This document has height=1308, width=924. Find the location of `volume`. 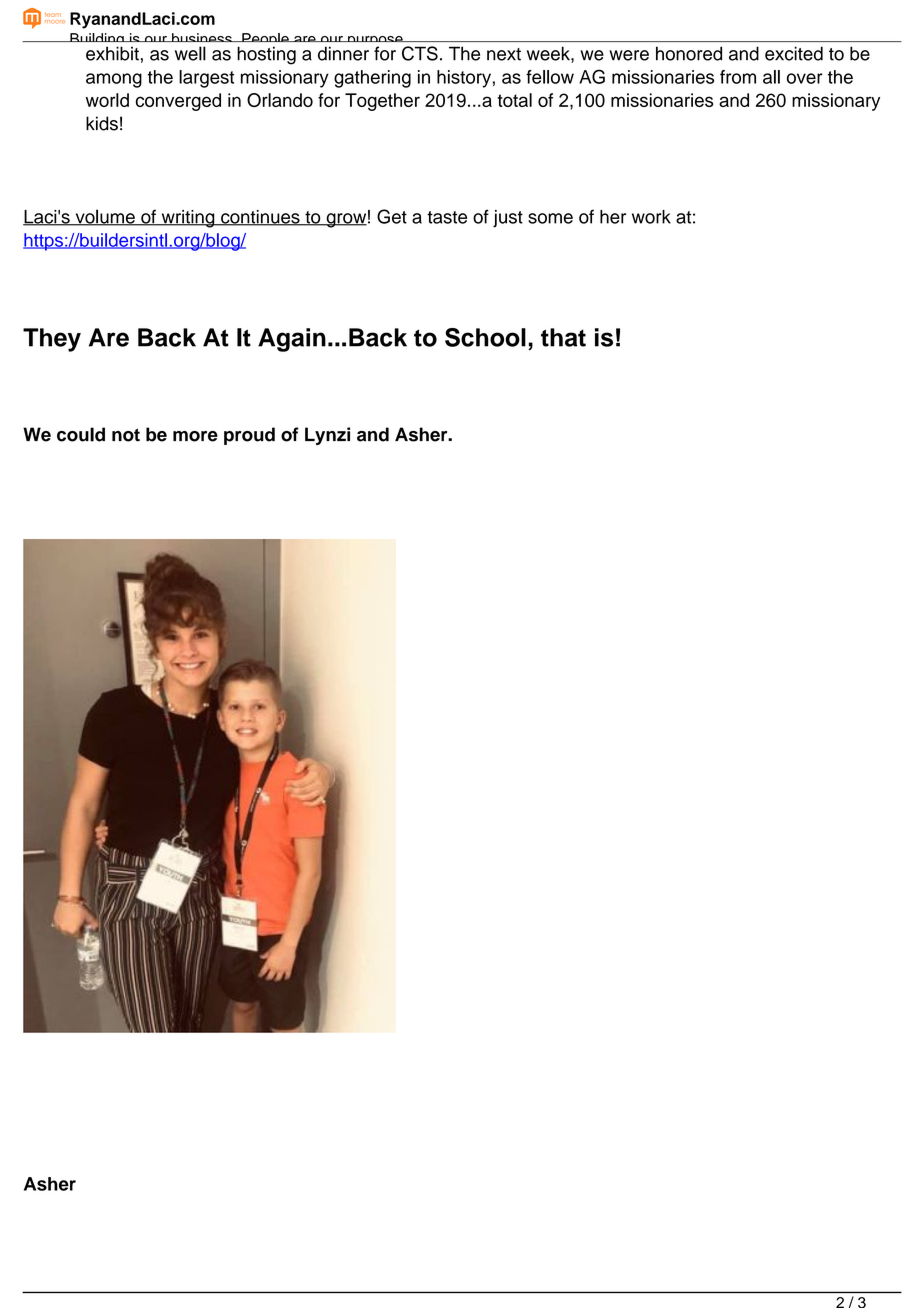

volume is located at coordinates (105, 217).
